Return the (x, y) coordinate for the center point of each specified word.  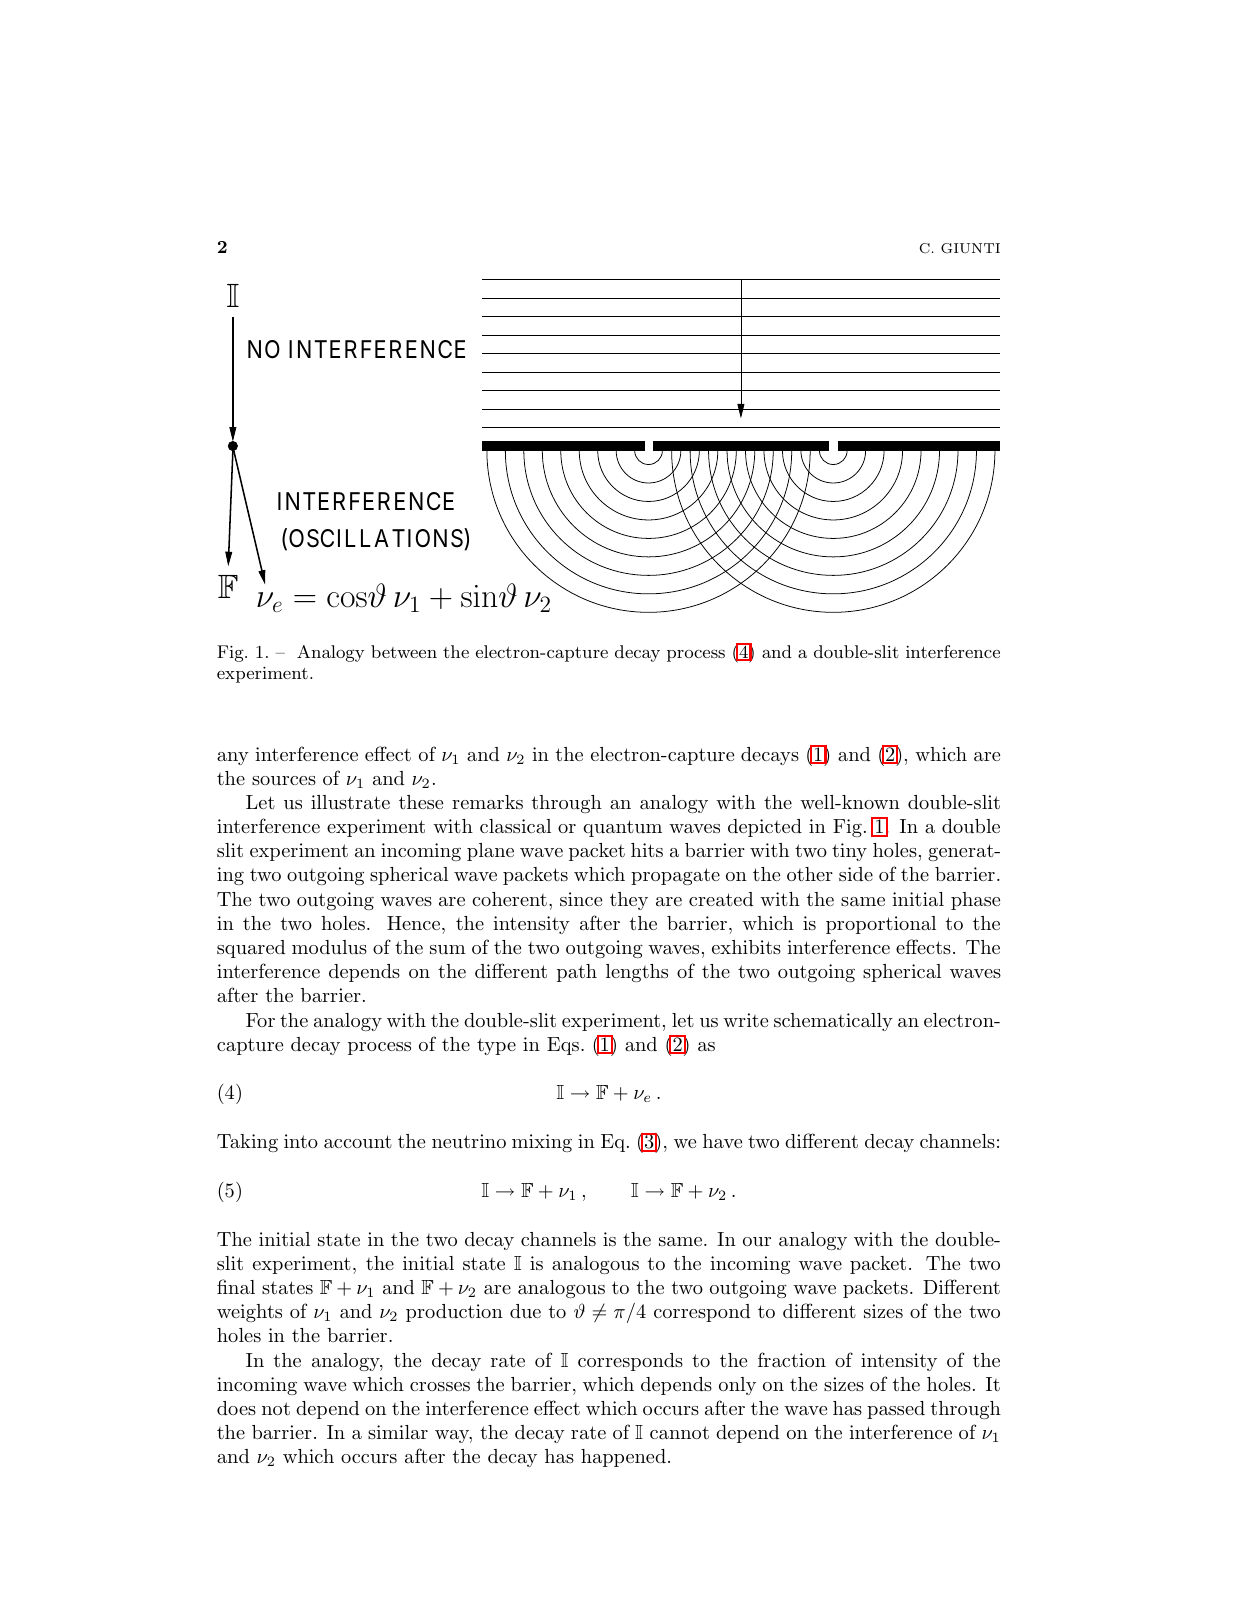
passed (896, 1410)
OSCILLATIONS (376, 538)
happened (623, 1458)
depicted (765, 828)
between (404, 651)
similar (398, 1432)
